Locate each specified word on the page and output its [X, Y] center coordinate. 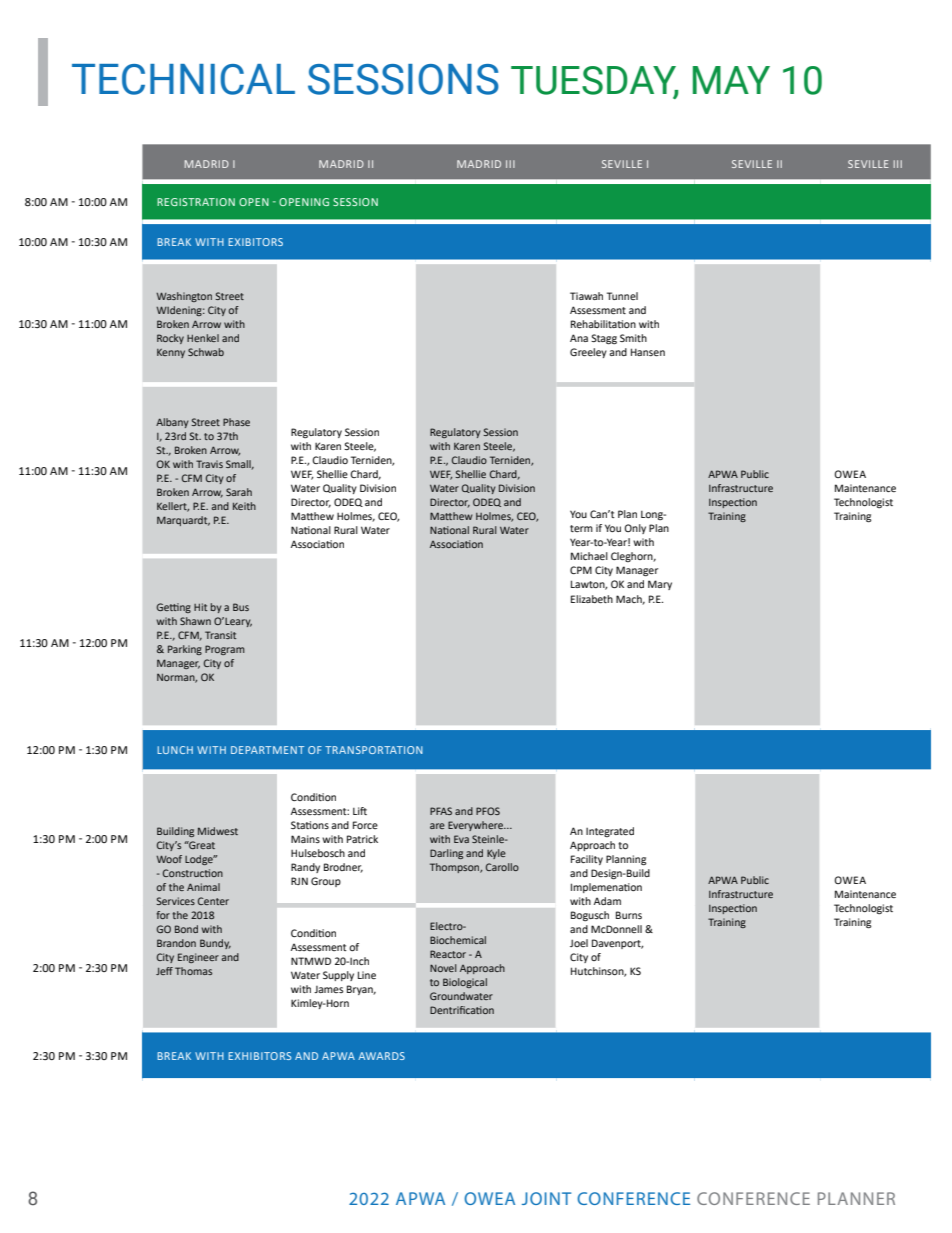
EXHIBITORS [259, 1056]
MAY [731, 80]
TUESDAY [595, 81]
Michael [589, 556]
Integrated [610, 832]
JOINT [546, 1198]
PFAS [441, 811]
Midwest [218, 831]
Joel [579, 943]
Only [635, 529]
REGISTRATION [196, 202]
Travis [209, 464]
